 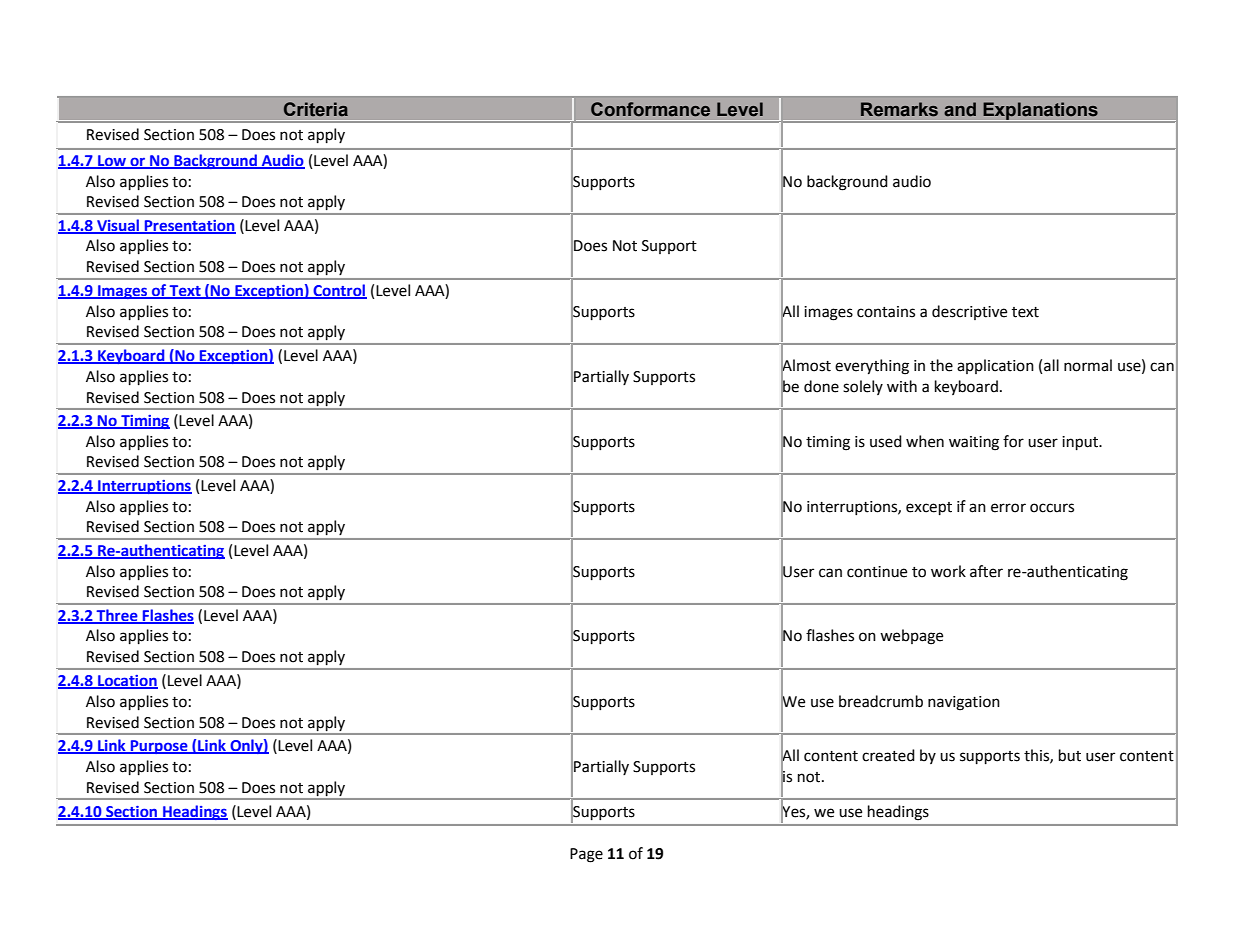 I want to click on Almost, so click(x=806, y=365).
